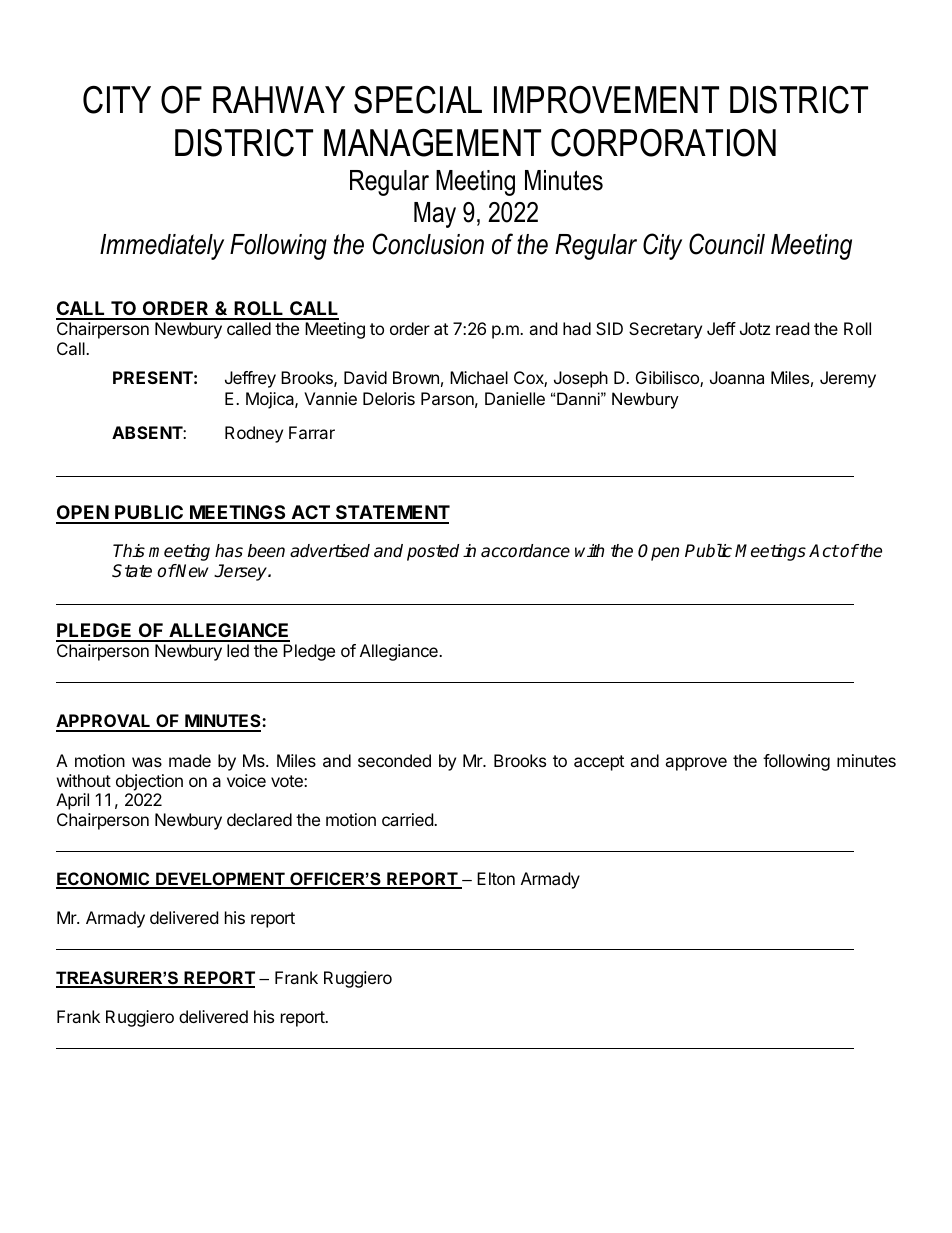 Image resolution: width=952 pixels, height=1233 pixels. What do you see at coordinates (663, 143) in the screenshot?
I see `CORPORATION` at bounding box center [663, 143].
